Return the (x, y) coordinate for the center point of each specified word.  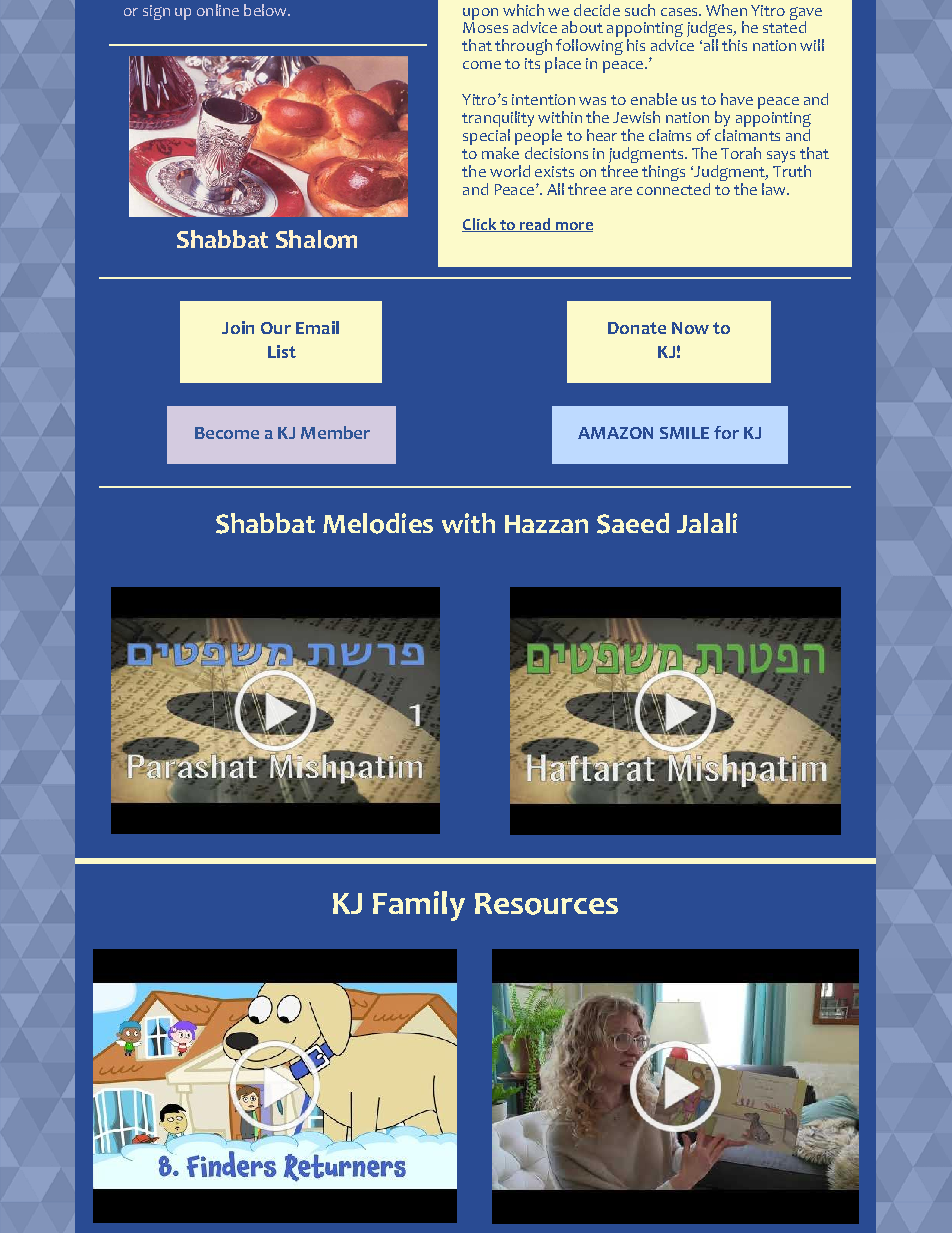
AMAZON (615, 433)
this (734, 45)
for (726, 432)
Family (419, 906)
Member (335, 432)
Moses (485, 27)
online (218, 10)
